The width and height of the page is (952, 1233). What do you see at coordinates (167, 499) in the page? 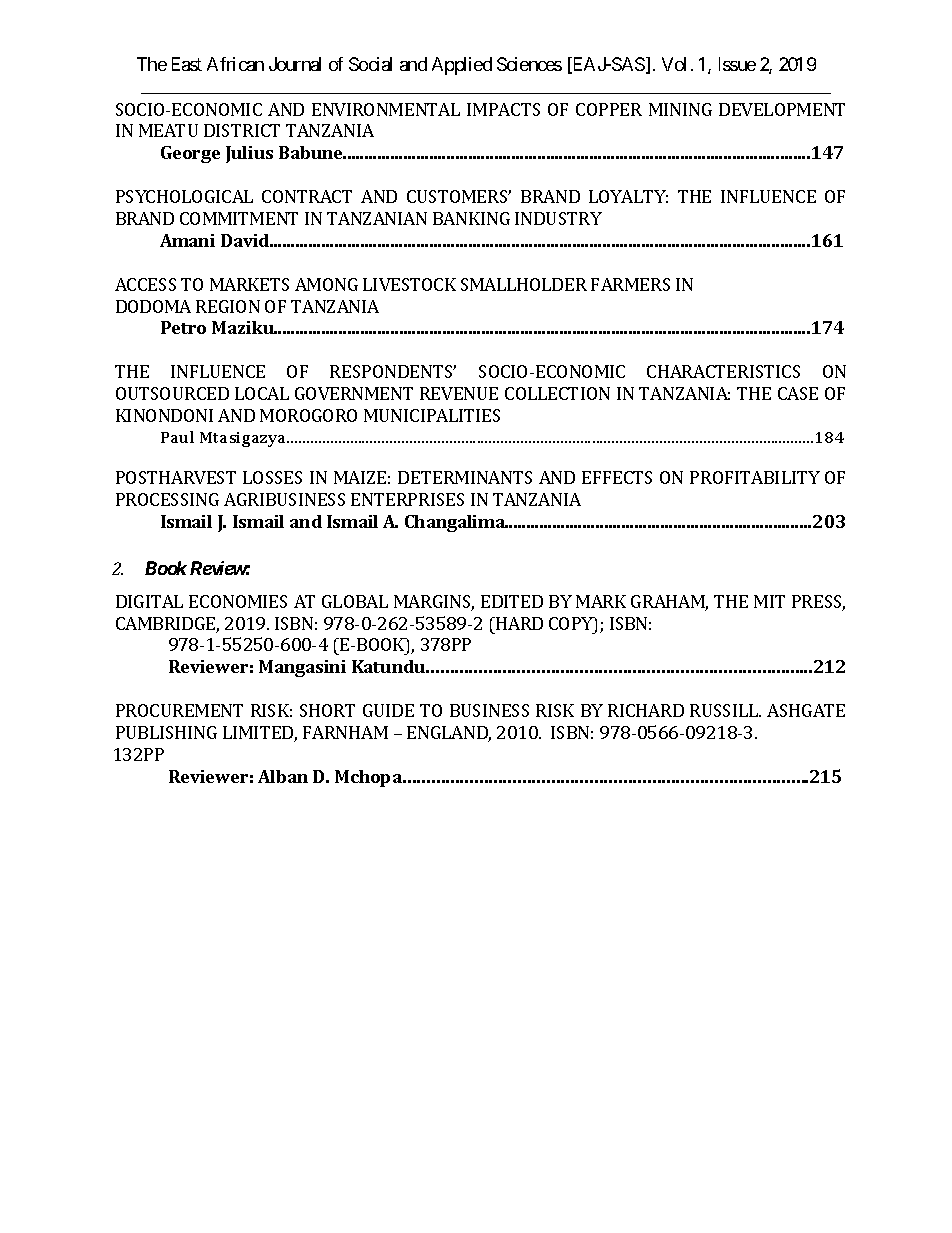
I see `PROCESSING` at bounding box center [167, 499].
